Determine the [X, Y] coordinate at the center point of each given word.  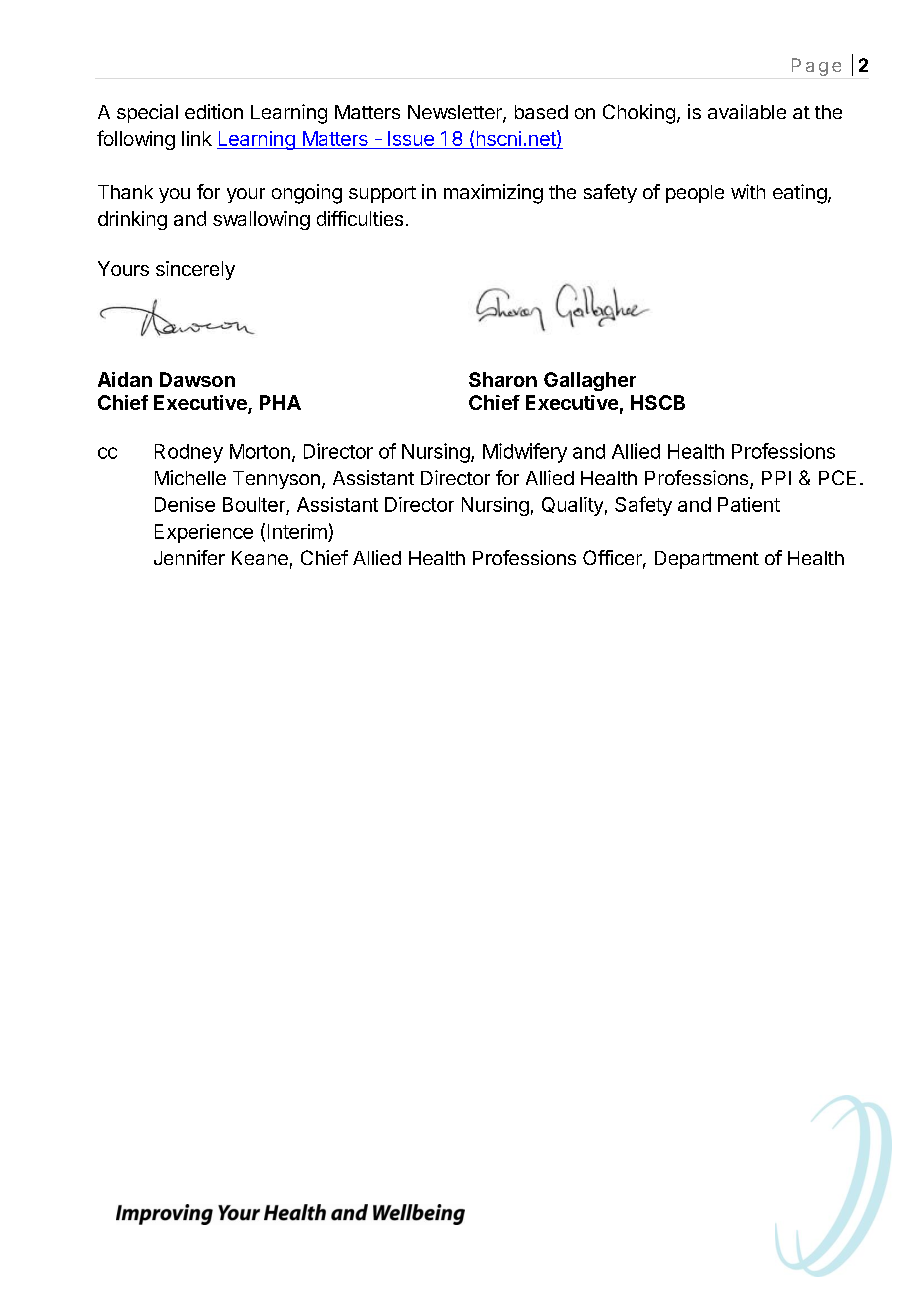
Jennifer [189, 557]
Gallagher [590, 381]
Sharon [503, 379]
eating [800, 194]
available [747, 111]
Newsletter [456, 113]
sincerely [195, 270]
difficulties [360, 218]
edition [214, 111]
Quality [572, 506]
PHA [280, 402]
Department [707, 560]
